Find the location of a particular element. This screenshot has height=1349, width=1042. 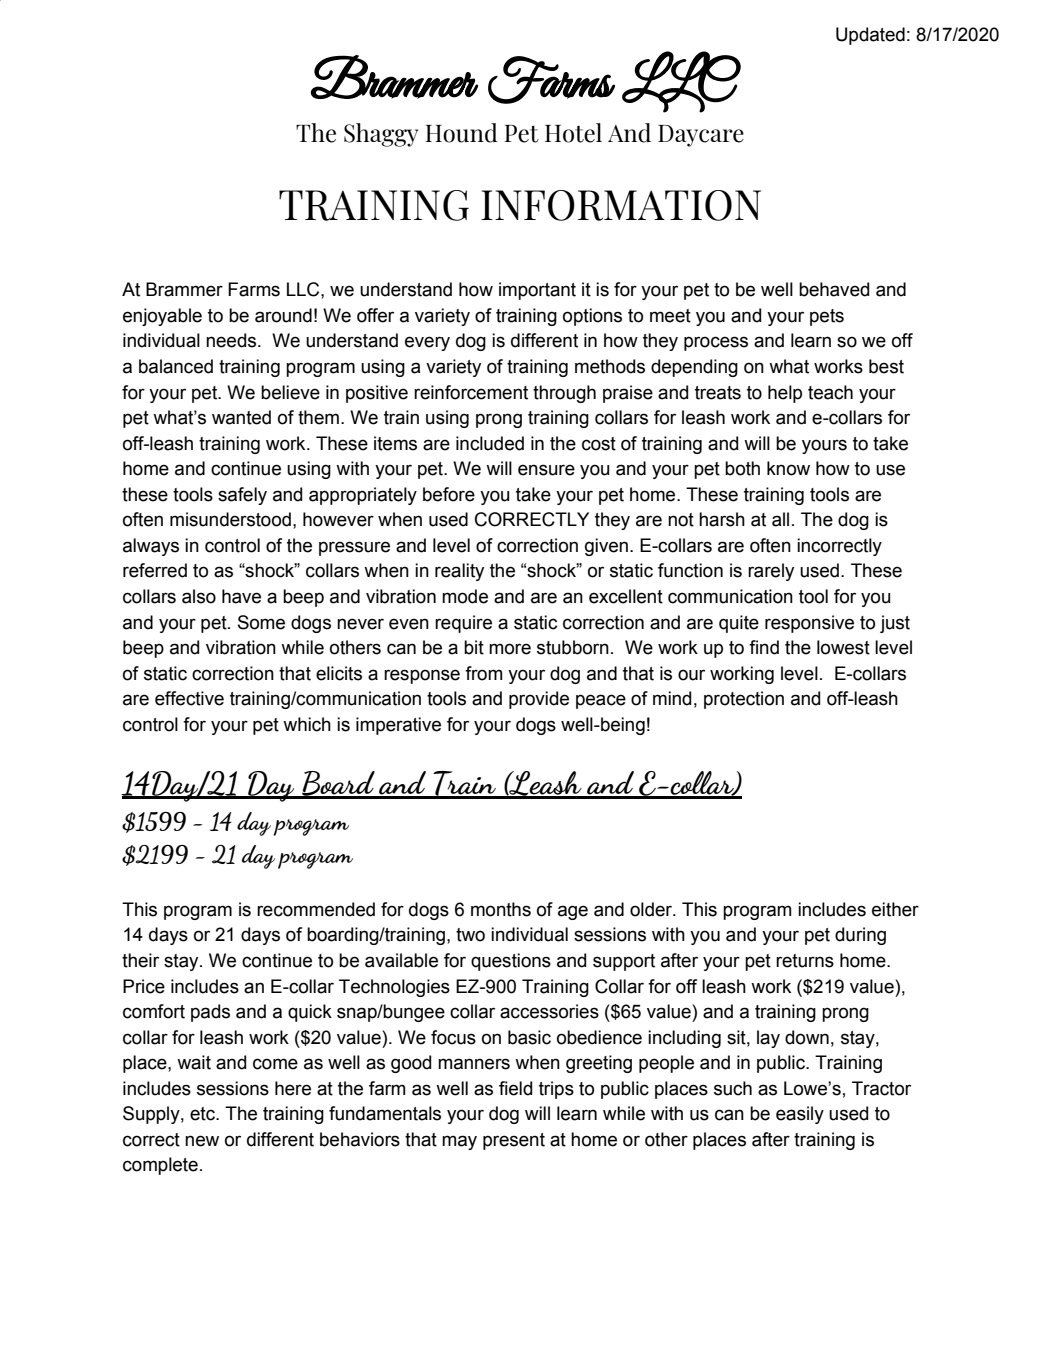

new is located at coordinates (202, 1141).
